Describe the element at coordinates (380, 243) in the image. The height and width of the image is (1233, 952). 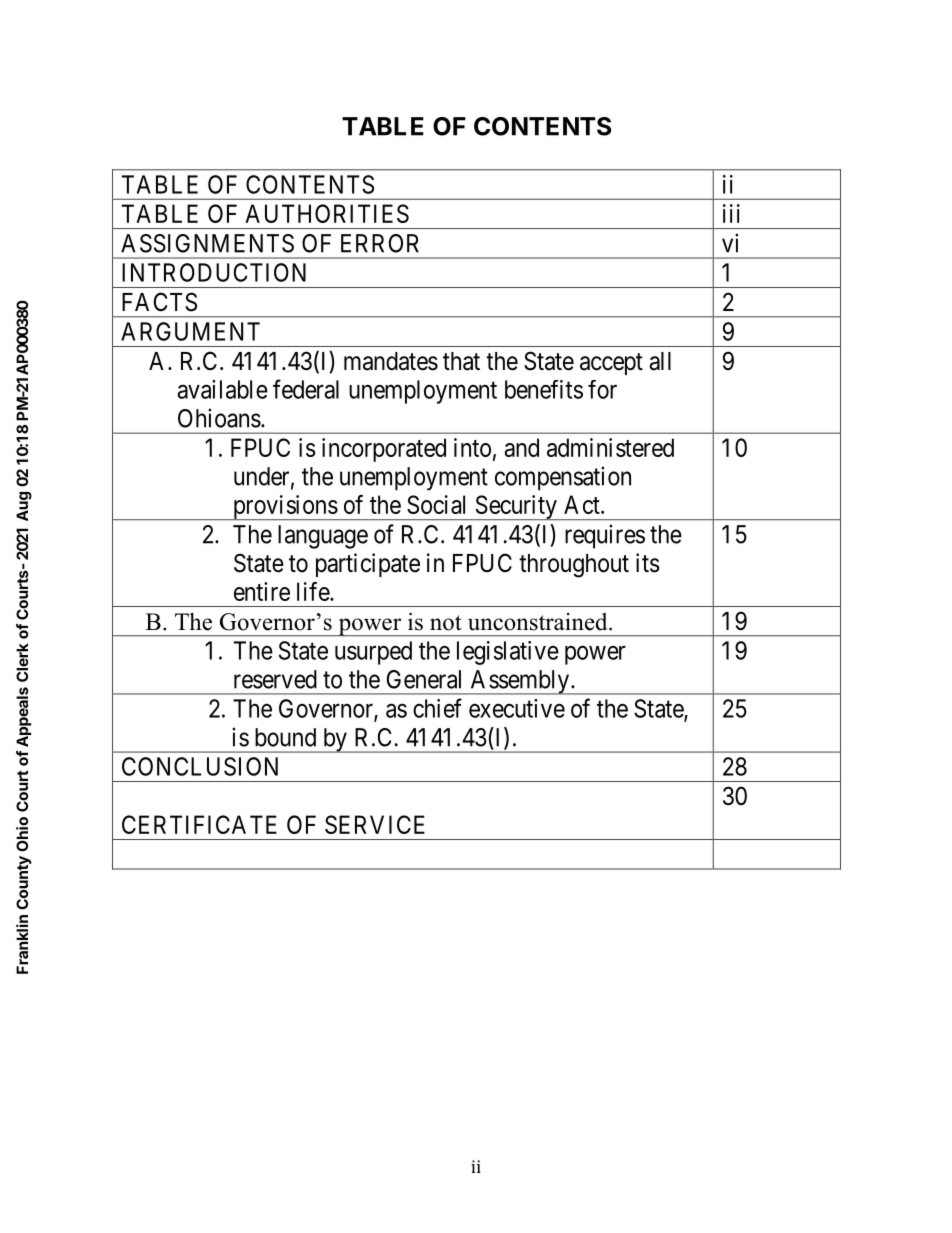
I see `ERROR` at that location.
